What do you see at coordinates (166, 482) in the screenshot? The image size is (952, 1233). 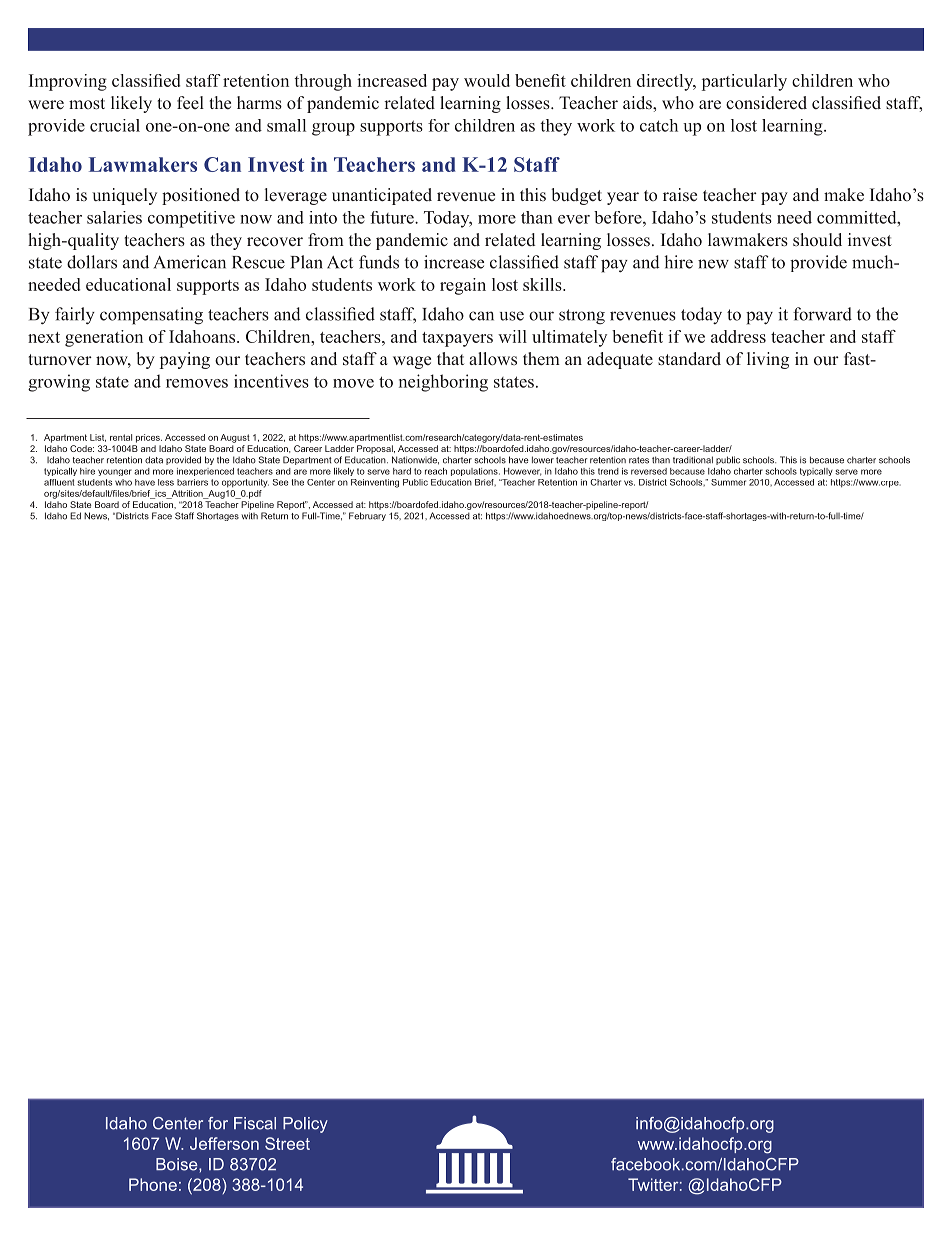 I see `less` at bounding box center [166, 482].
